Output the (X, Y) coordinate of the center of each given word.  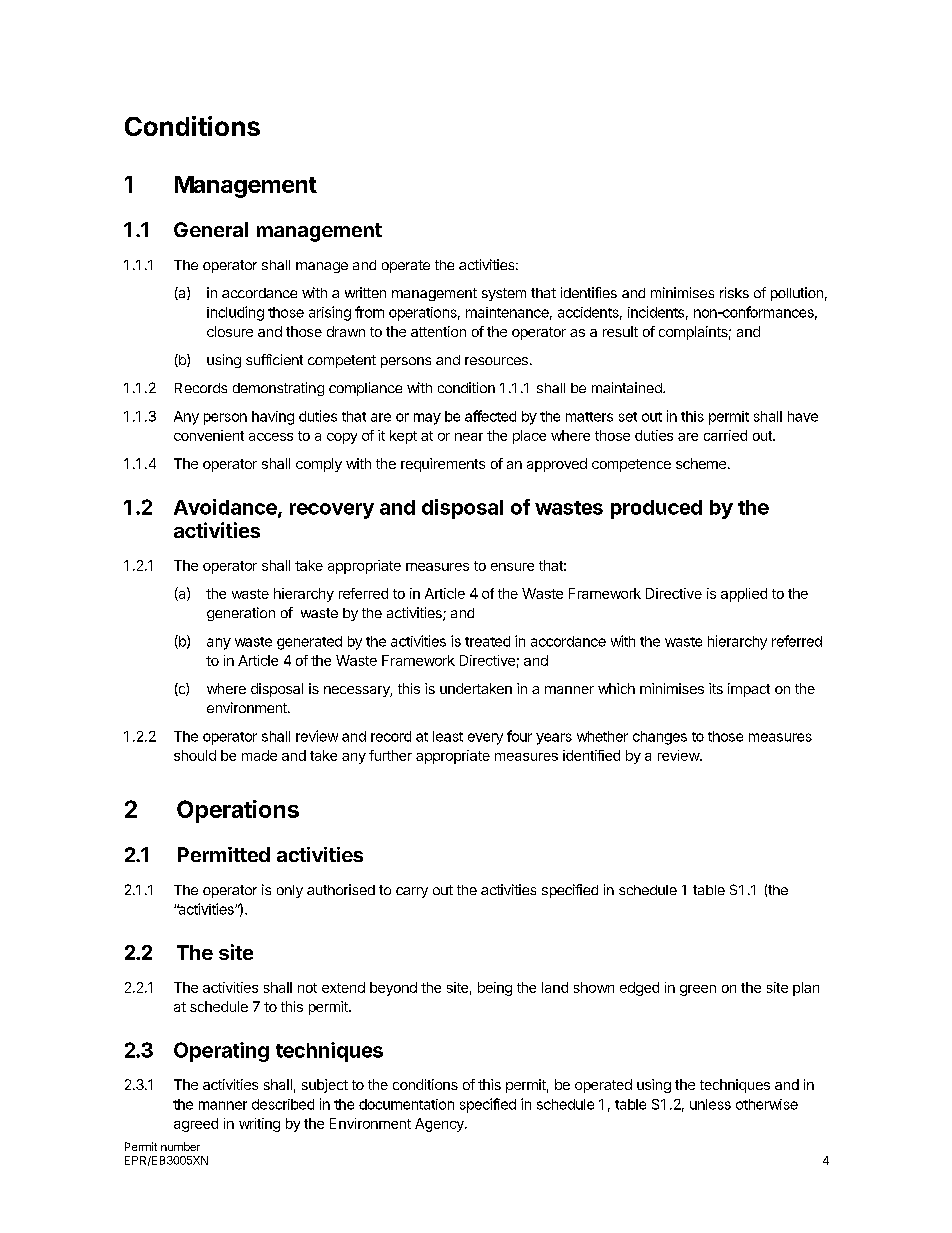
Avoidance (226, 508)
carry (412, 892)
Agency (440, 1125)
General (211, 229)
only (290, 891)
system (504, 294)
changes (660, 738)
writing (259, 1125)
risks (734, 292)
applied (744, 595)
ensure (512, 567)
